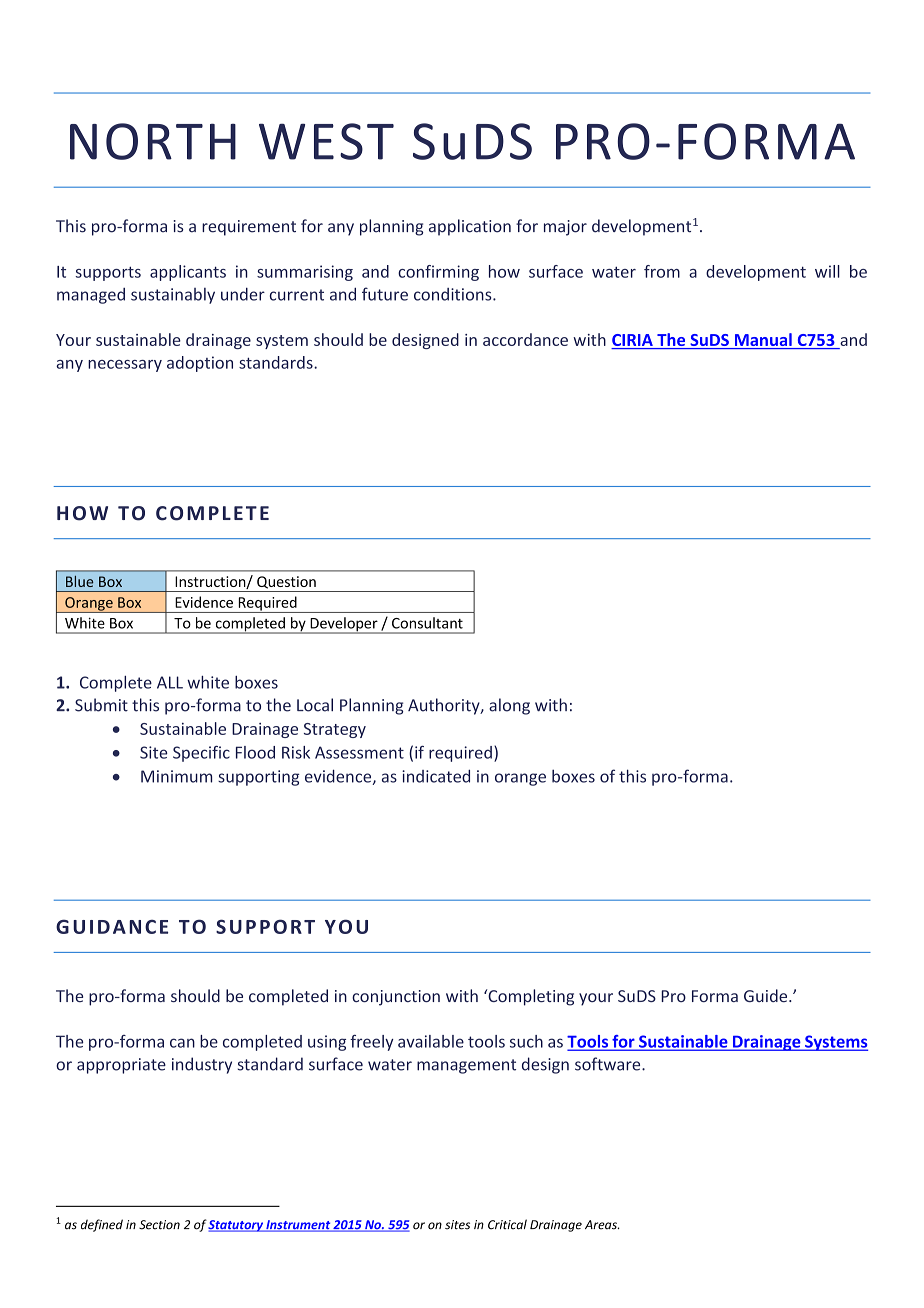 This image has height=1308, width=924. I want to click on accordance, so click(525, 339).
